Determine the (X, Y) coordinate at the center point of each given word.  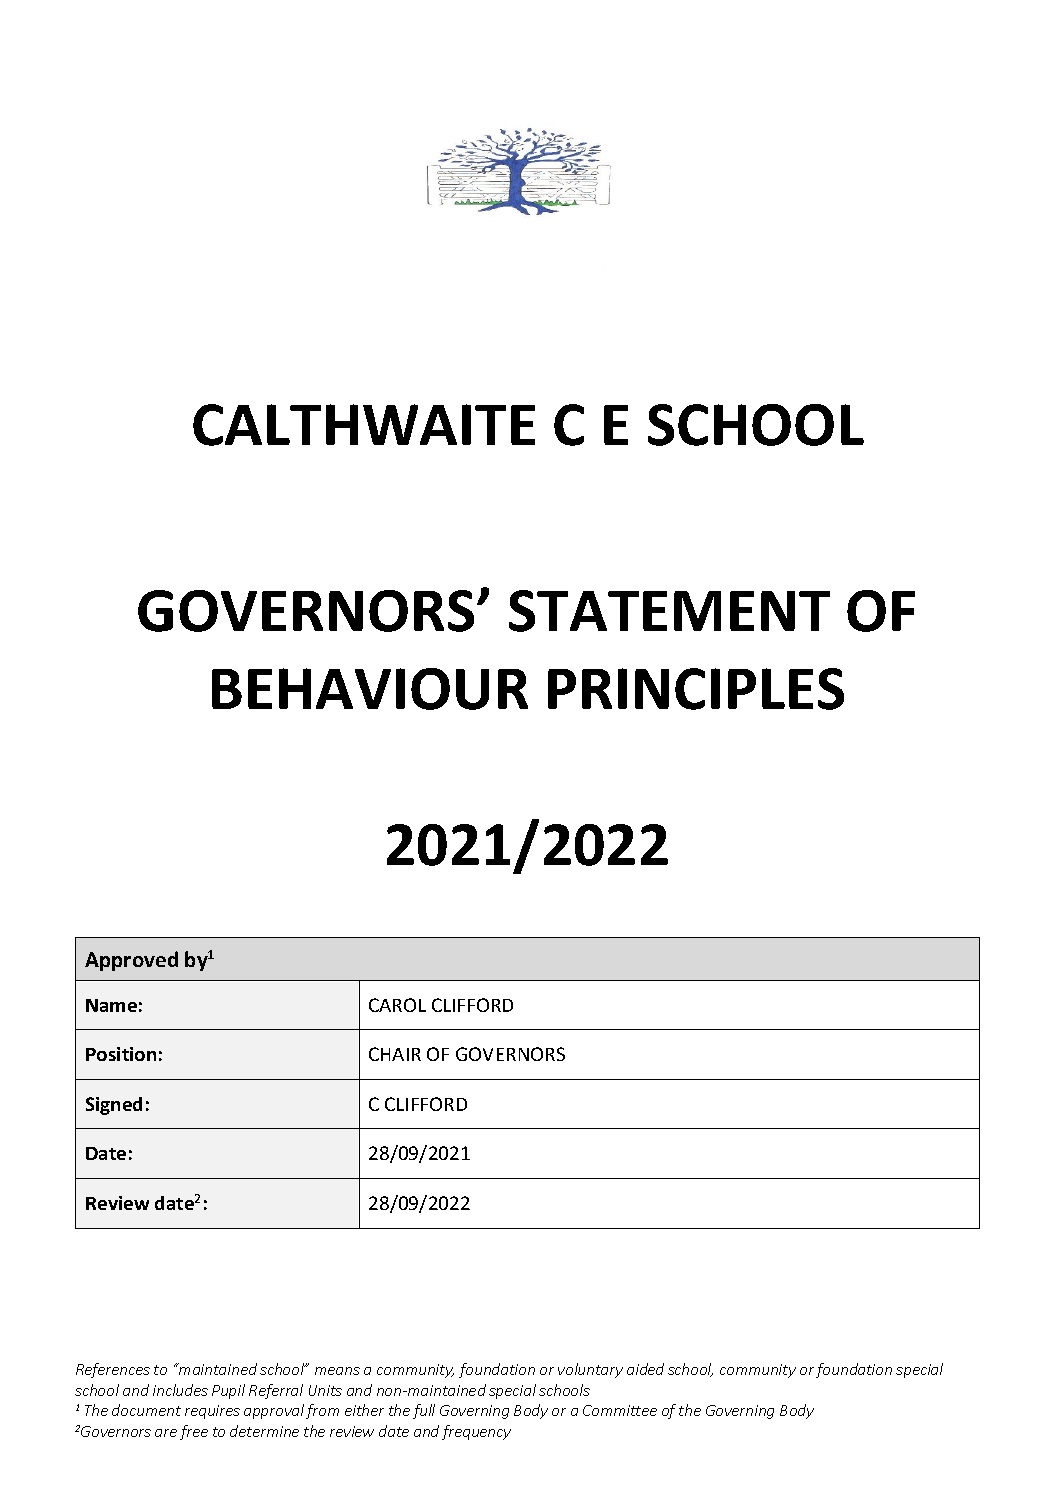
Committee (620, 1410)
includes (180, 1390)
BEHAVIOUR (370, 689)
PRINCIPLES (696, 689)
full (424, 1411)
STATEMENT (669, 611)
